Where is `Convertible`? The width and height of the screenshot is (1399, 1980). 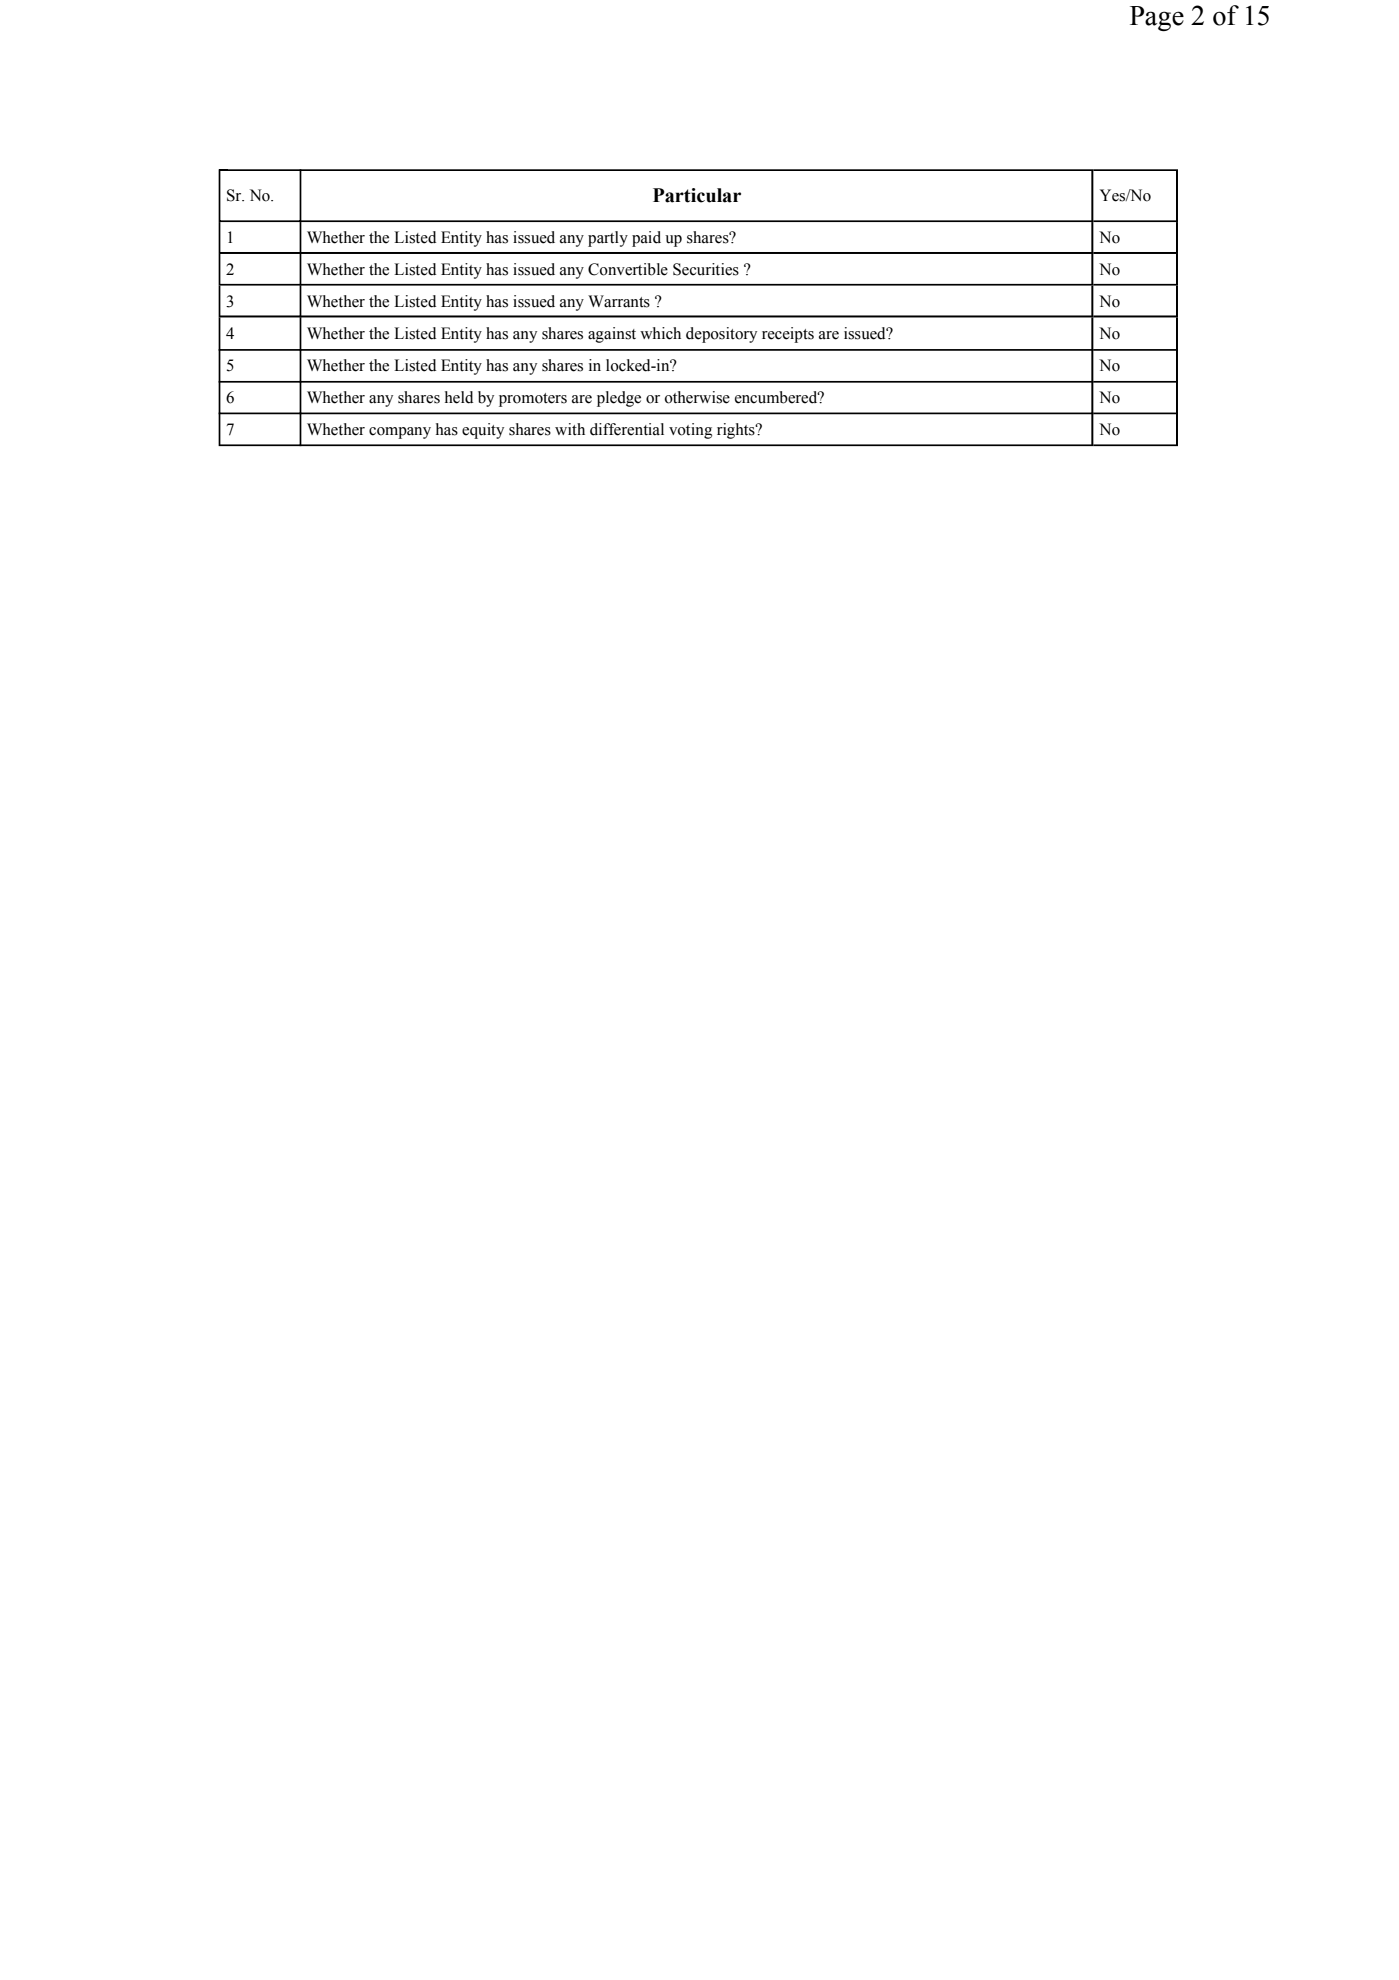 Convertible is located at coordinates (628, 269).
